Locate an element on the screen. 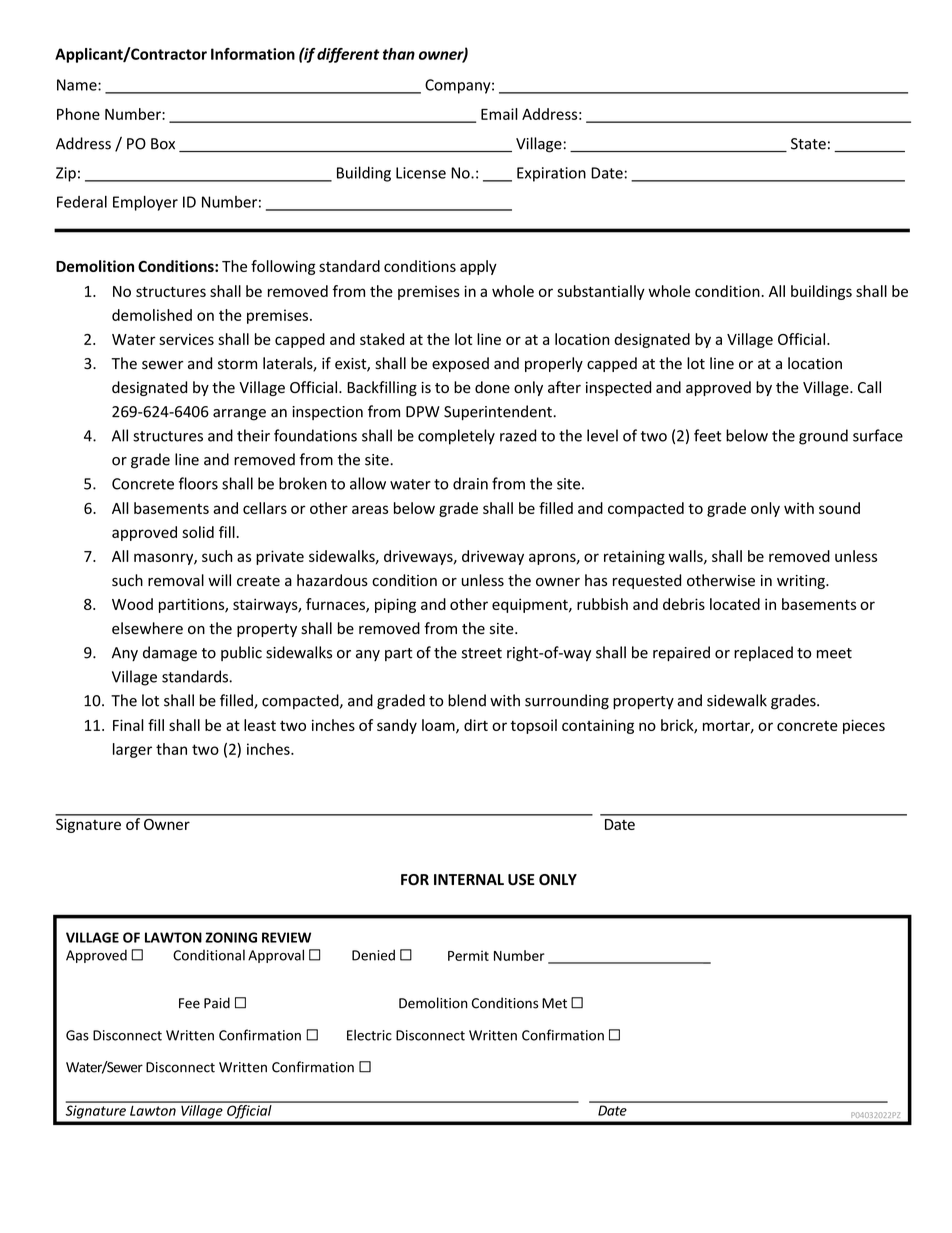 The height and width of the screenshot is (1233, 952). Email is located at coordinates (499, 114).
